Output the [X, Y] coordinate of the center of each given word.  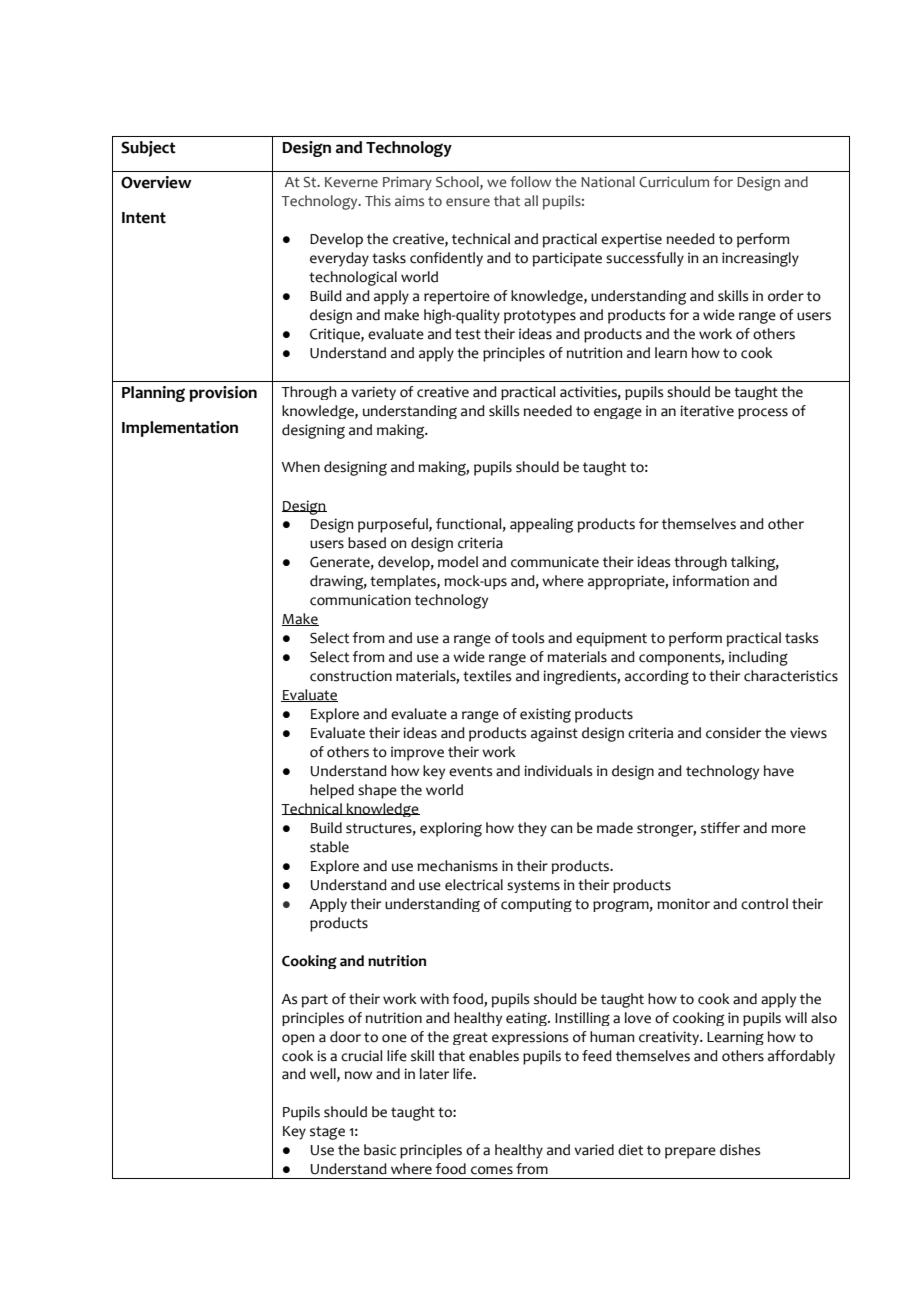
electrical [474, 885]
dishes [740, 1150]
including [758, 658]
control [764, 904]
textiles [487, 676]
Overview [156, 182]
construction [351, 676]
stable [329, 847]
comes [492, 1170]
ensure [468, 202]
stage [327, 1133]
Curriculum [674, 182]
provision [223, 394]
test [468, 334]
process [763, 413]
